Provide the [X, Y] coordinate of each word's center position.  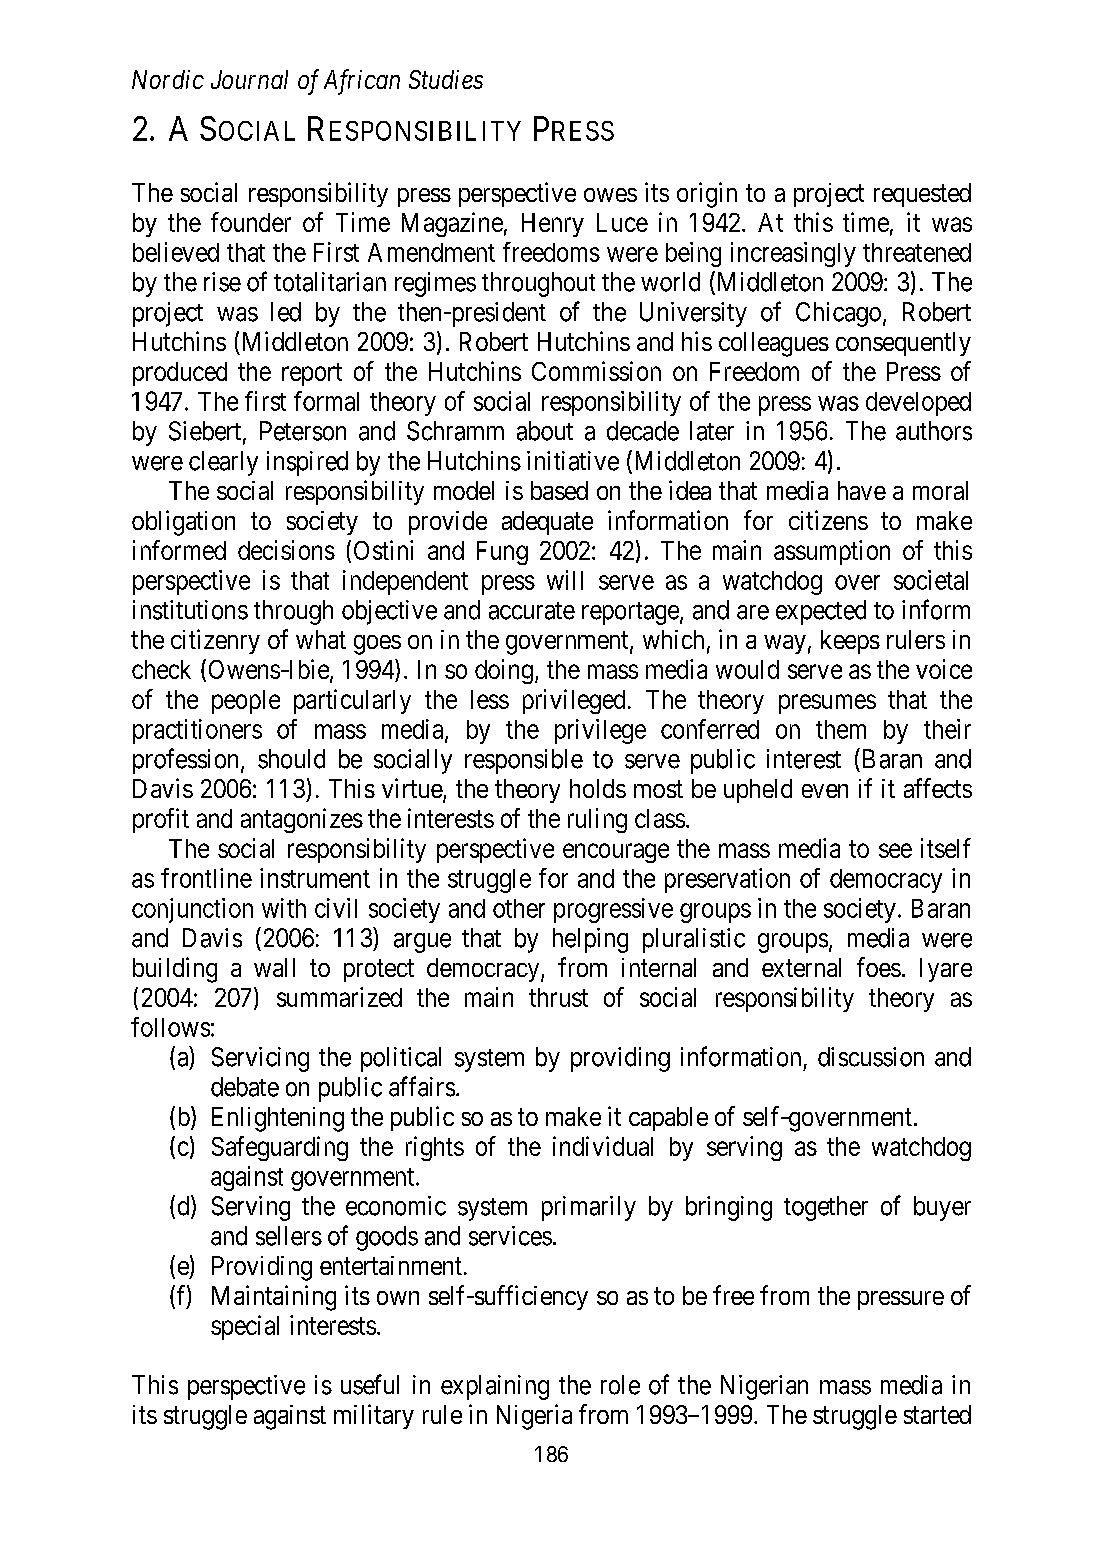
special [245, 1327]
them [841, 729]
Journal [249, 79]
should [291, 759]
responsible [524, 761]
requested [922, 195]
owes [610, 195]
